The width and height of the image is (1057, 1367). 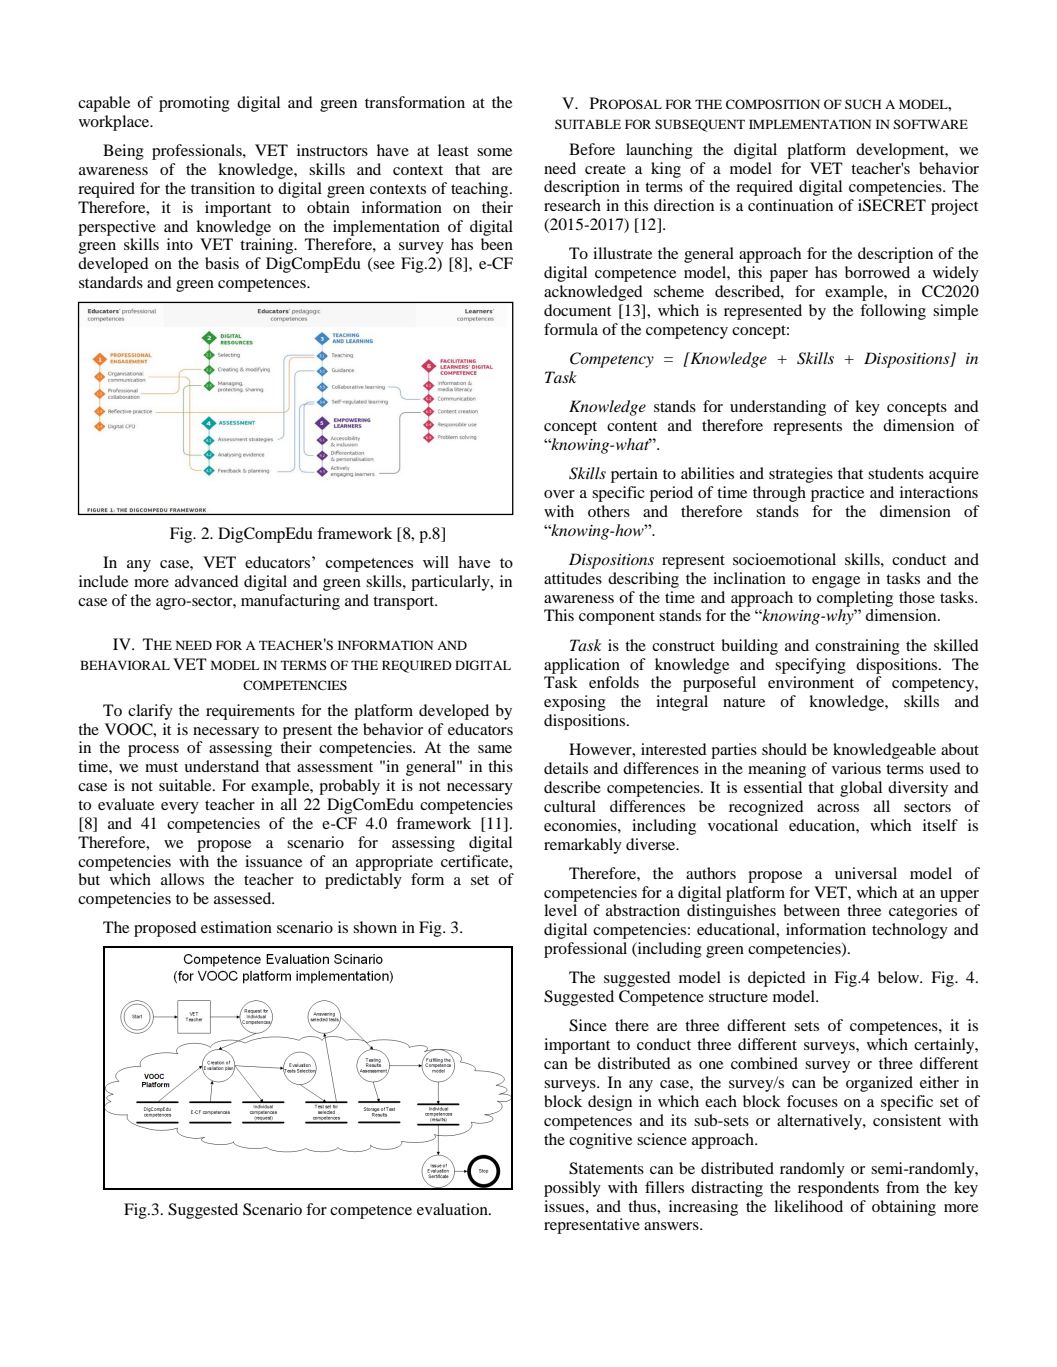 I want to click on content, so click(x=632, y=426).
